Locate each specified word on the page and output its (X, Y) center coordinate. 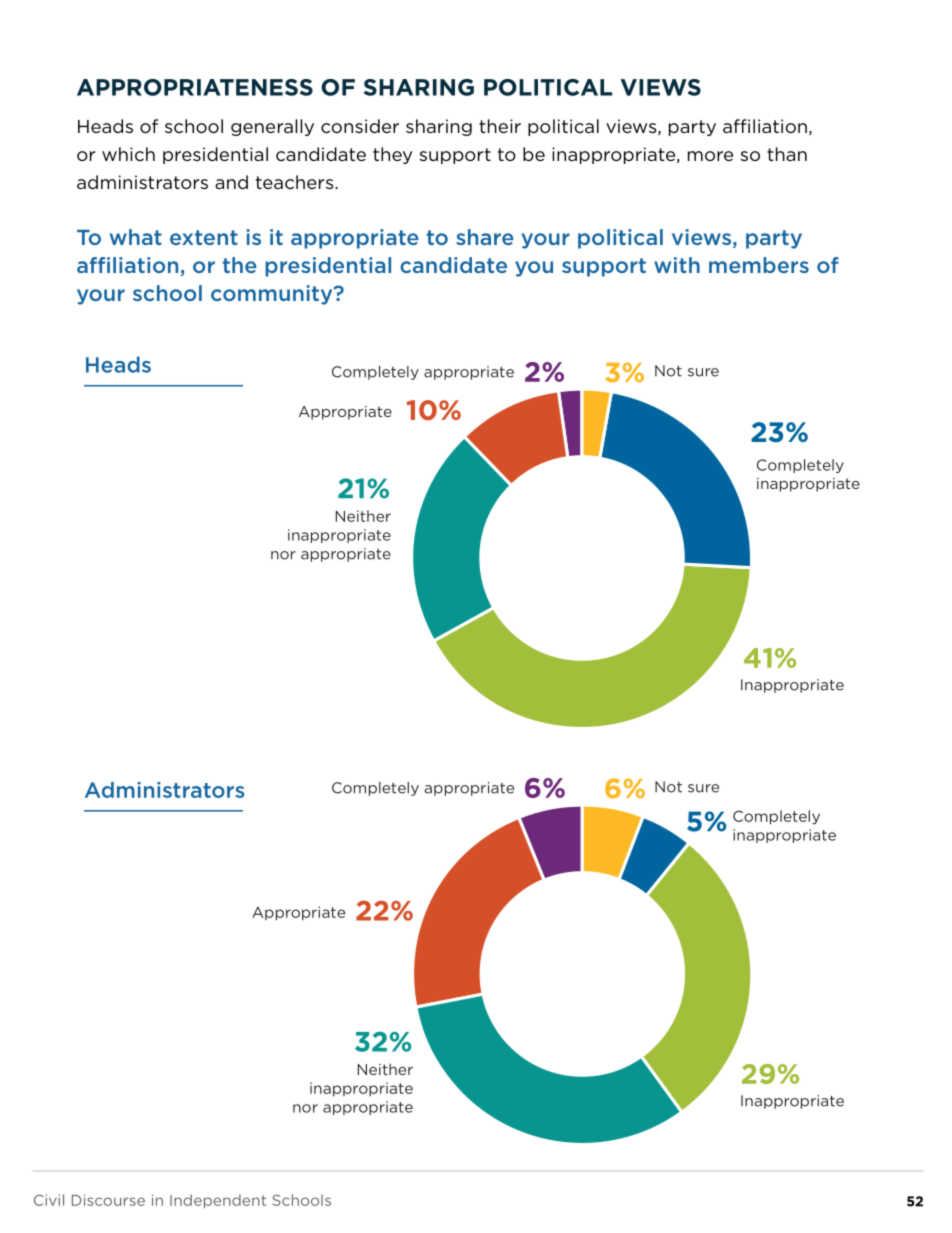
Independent (218, 1201)
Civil (49, 1200)
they (392, 155)
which (128, 154)
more (710, 156)
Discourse (108, 1200)
